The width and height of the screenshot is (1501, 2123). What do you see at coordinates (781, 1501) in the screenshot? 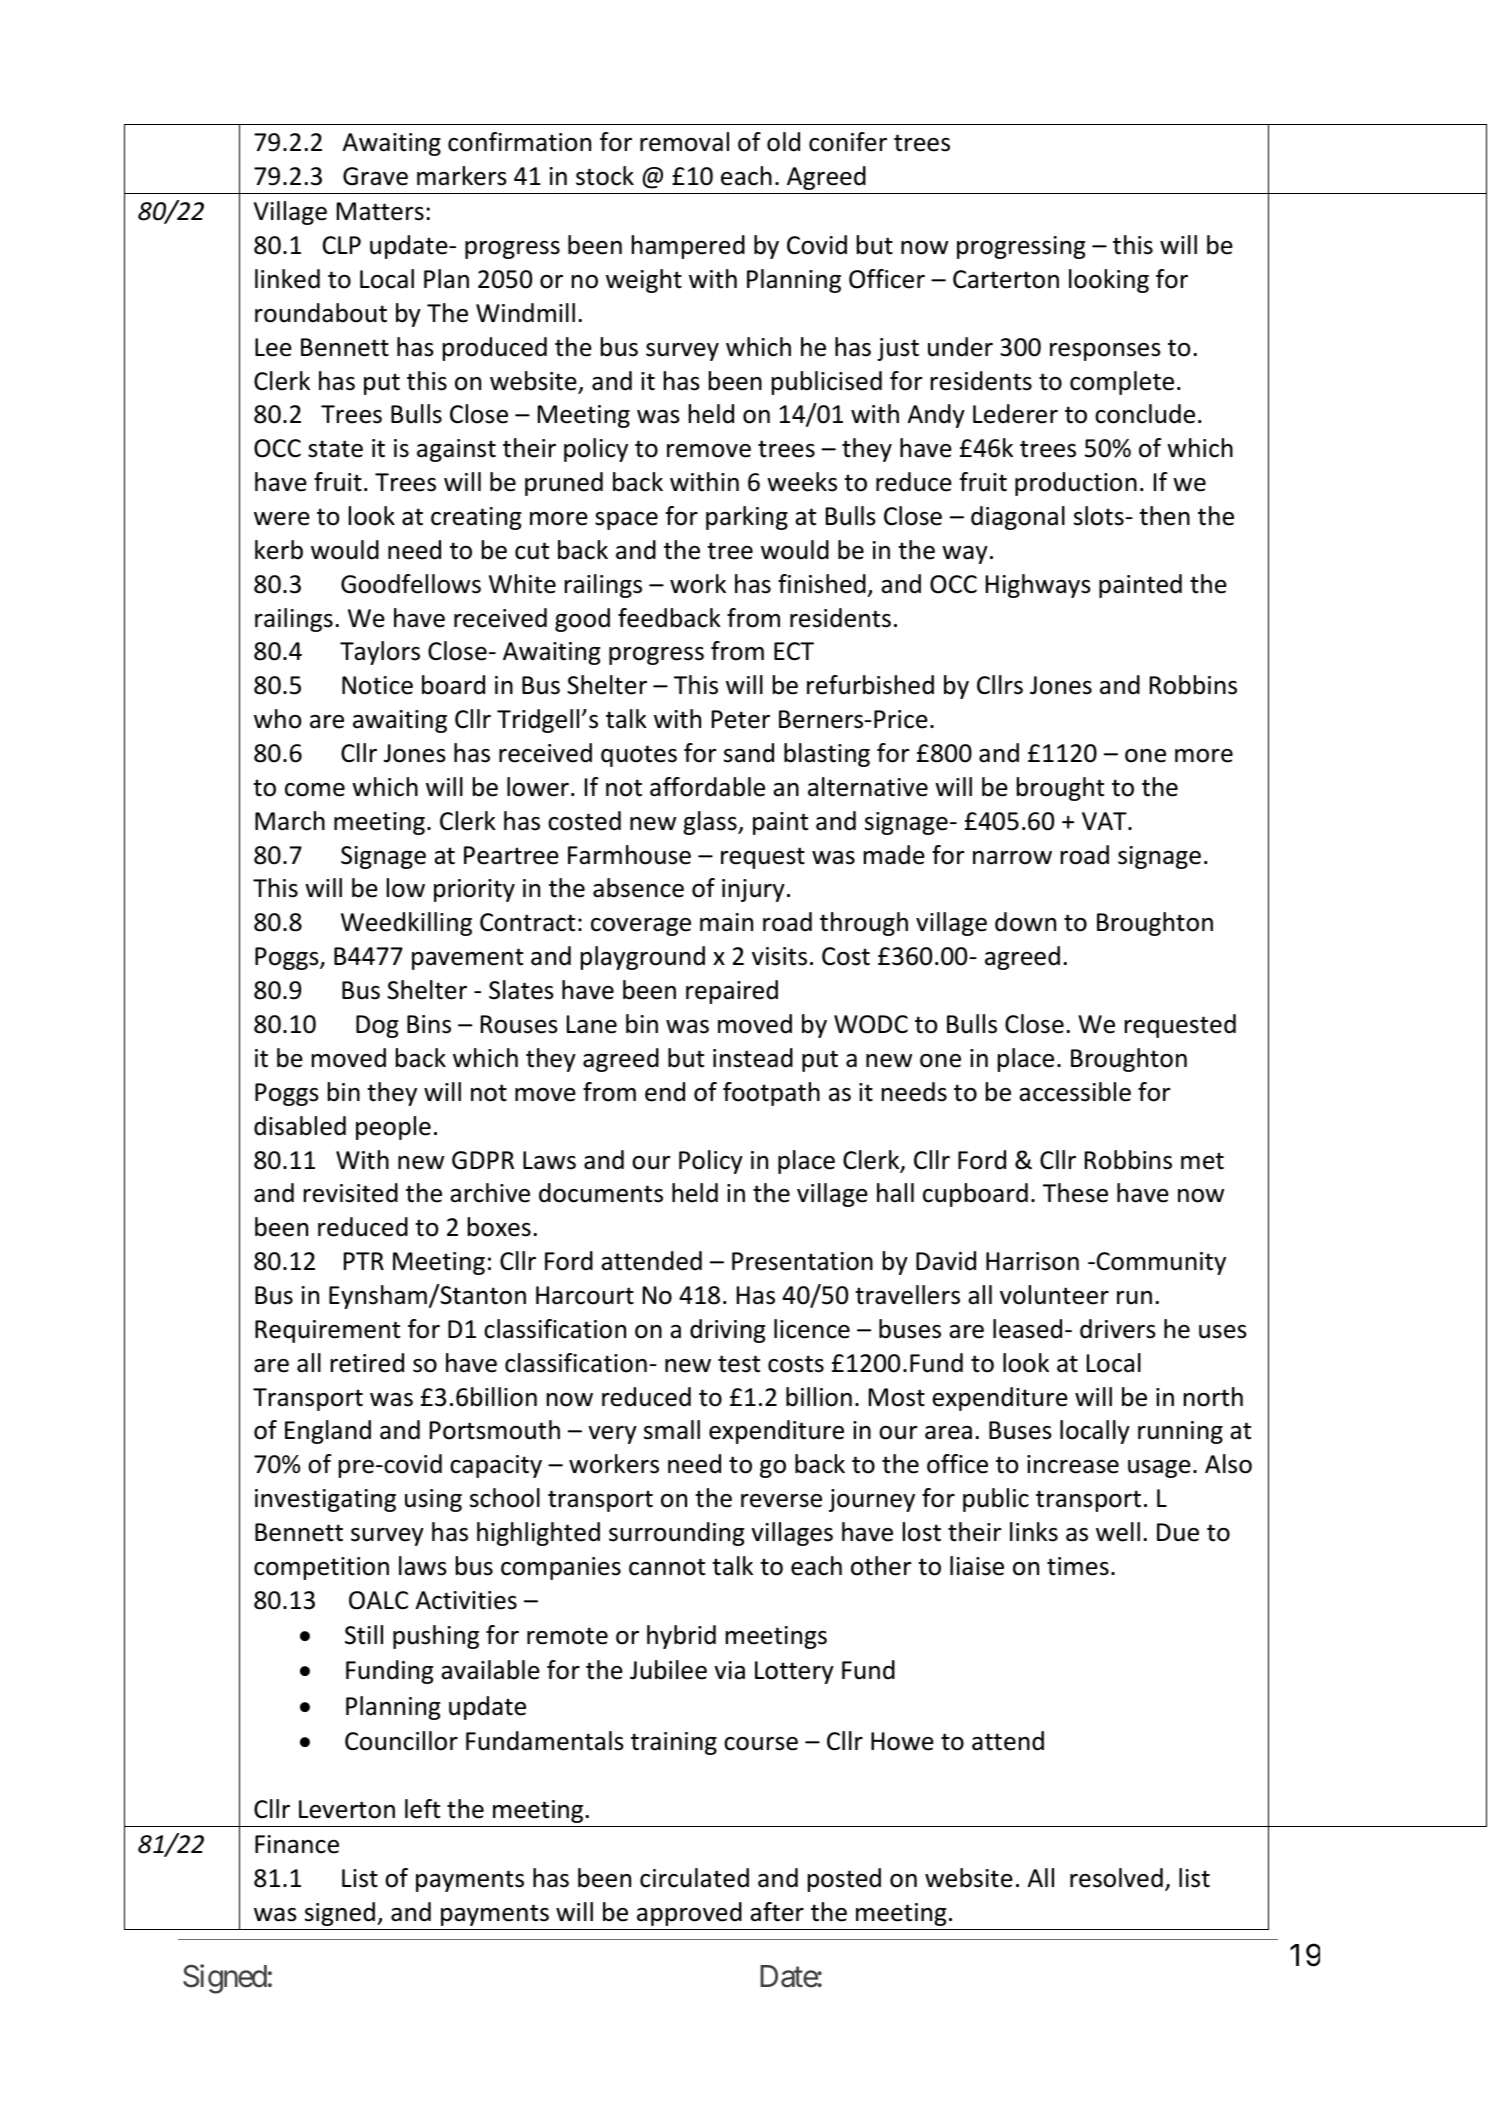
I see `reverse` at bounding box center [781, 1501].
